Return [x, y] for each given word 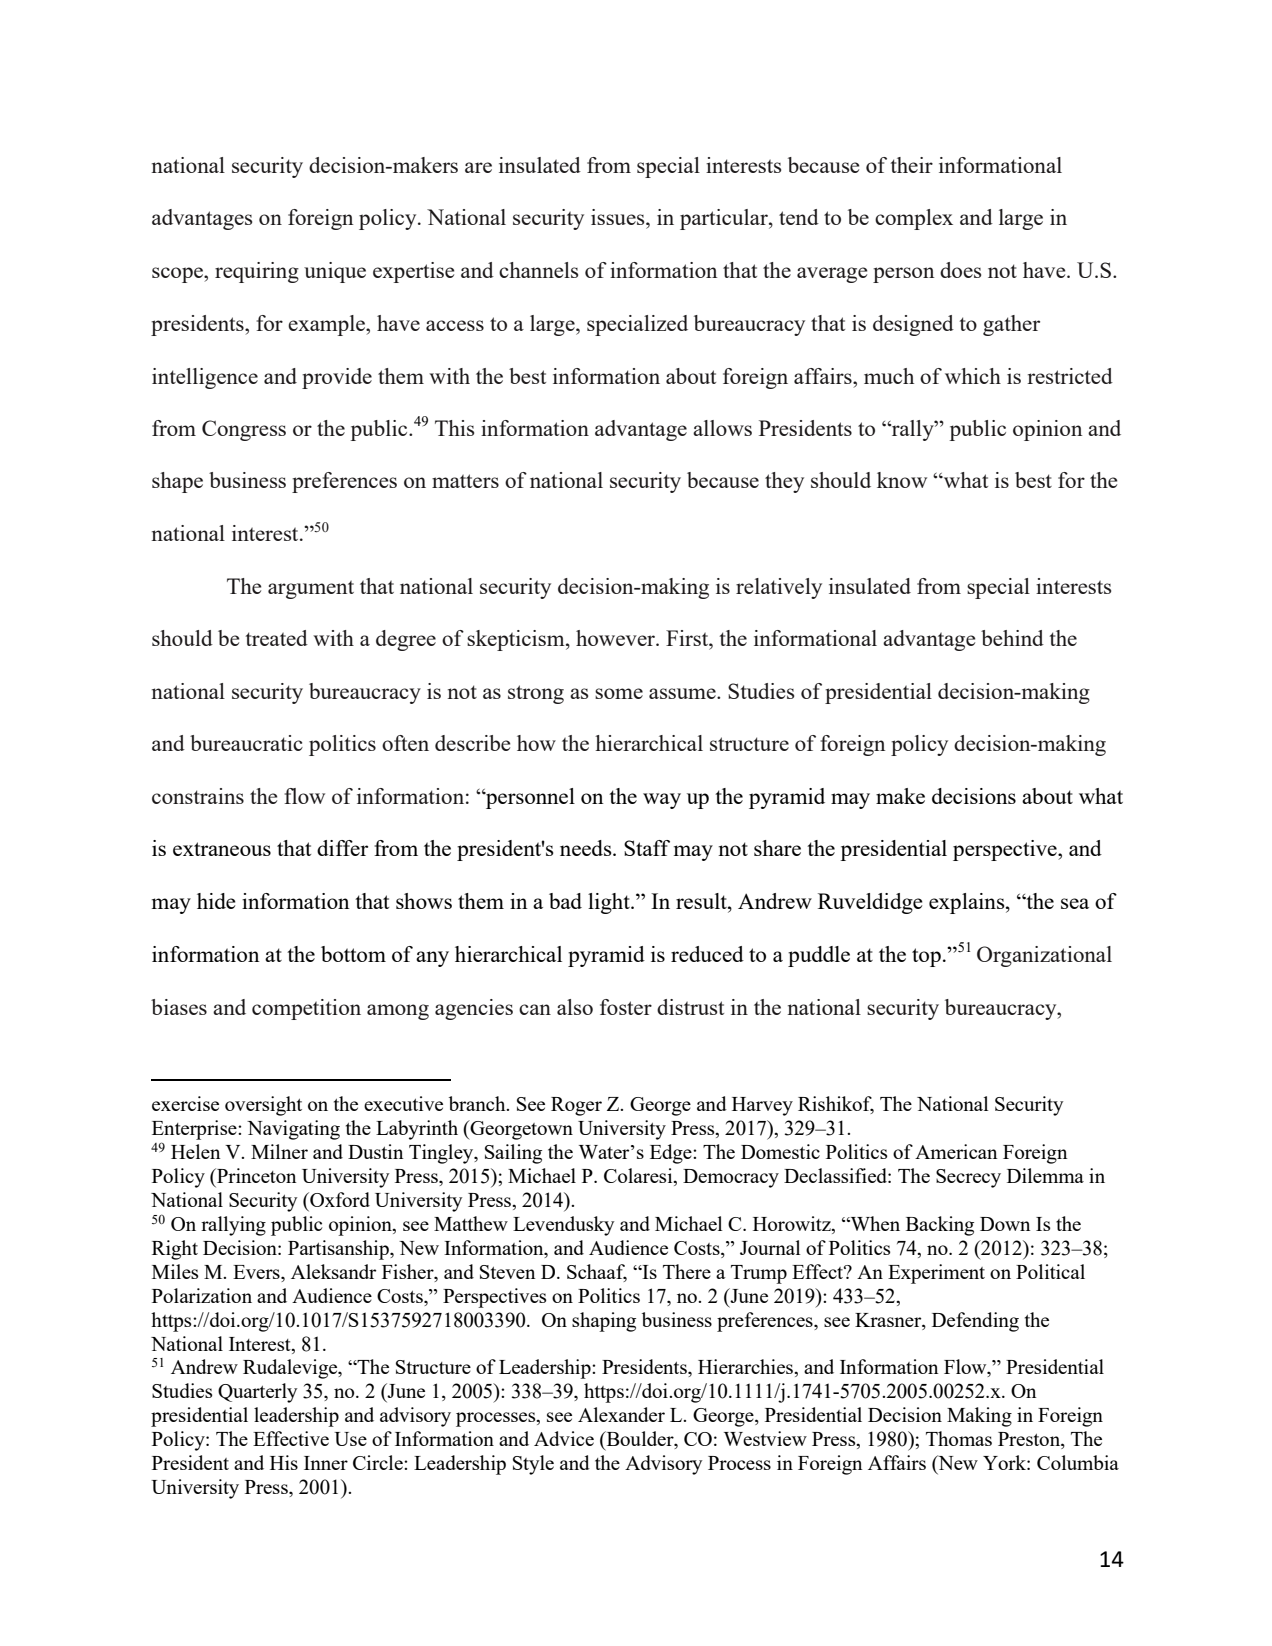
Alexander [621, 1414]
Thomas [959, 1438]
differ [342, 848]
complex [914, 219]
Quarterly [257, 1393]
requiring [257, 272]
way [662, 801]
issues [619, 217]
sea [1075, 903]
